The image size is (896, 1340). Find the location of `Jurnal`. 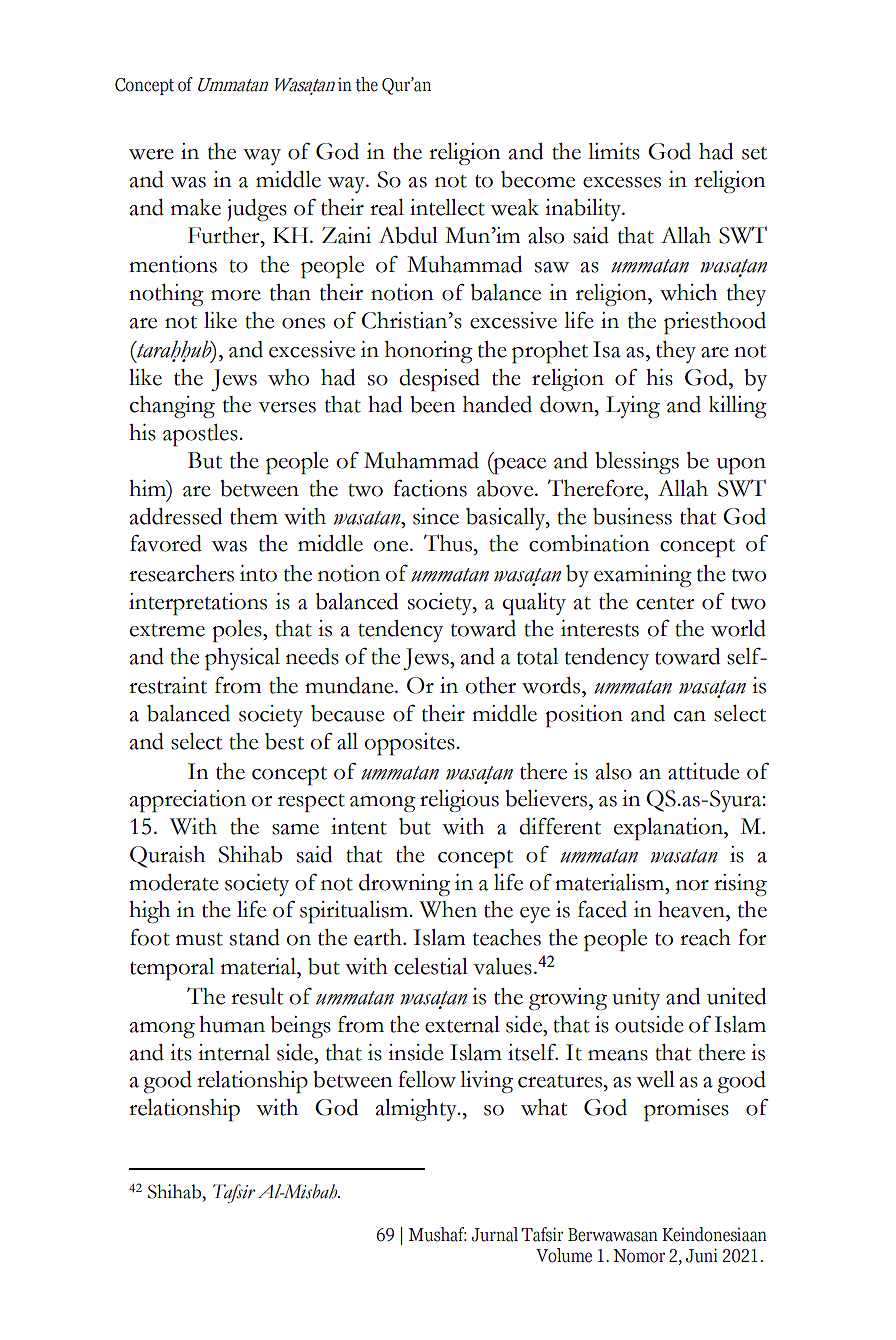

Jurnal is located at coordinates (494, 1234).
